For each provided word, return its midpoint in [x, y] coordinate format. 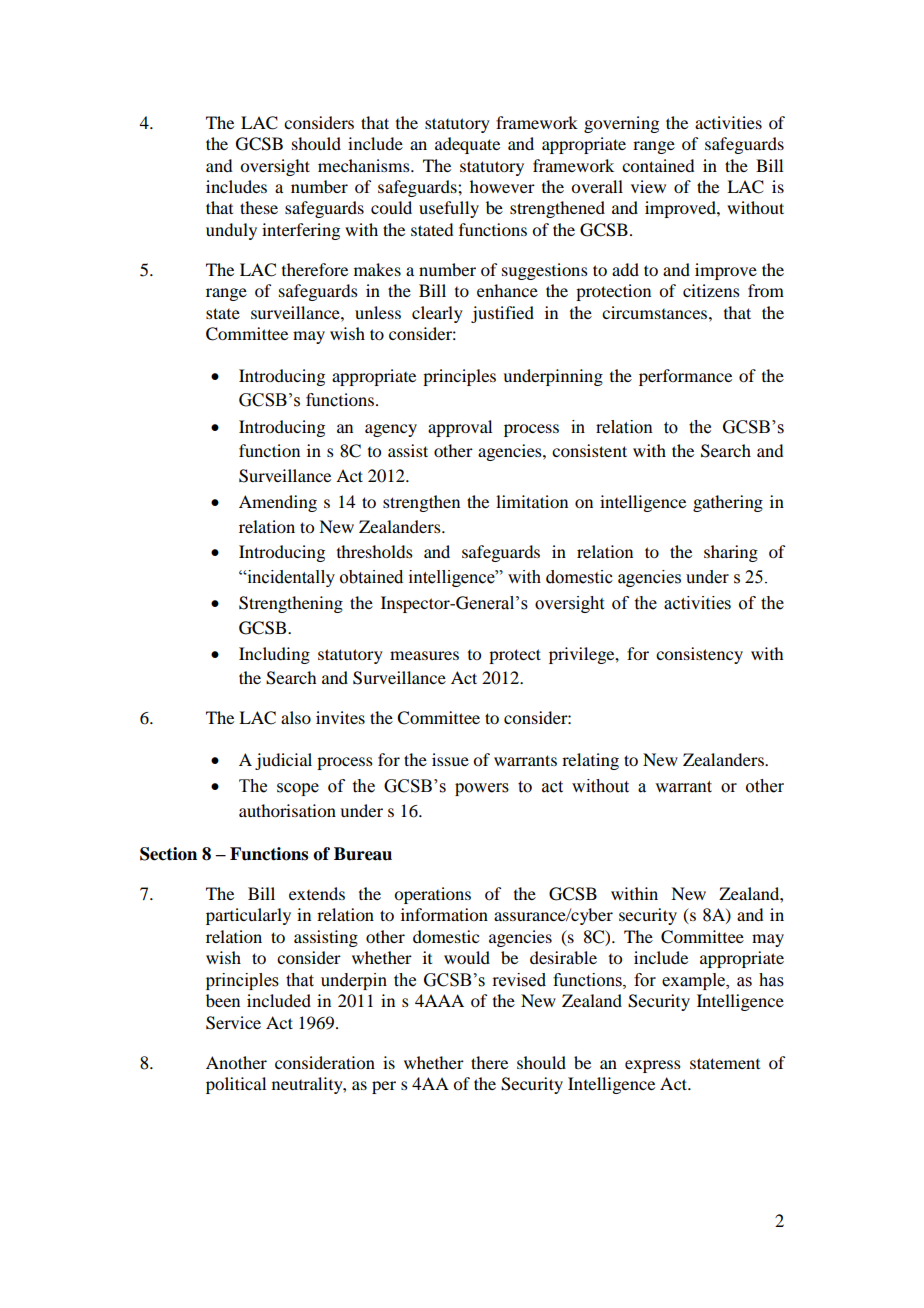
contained [658, 165]
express [653, 1066]
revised [519, 980]
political [236, 1085]
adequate [467, 145]
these [259, 207]
